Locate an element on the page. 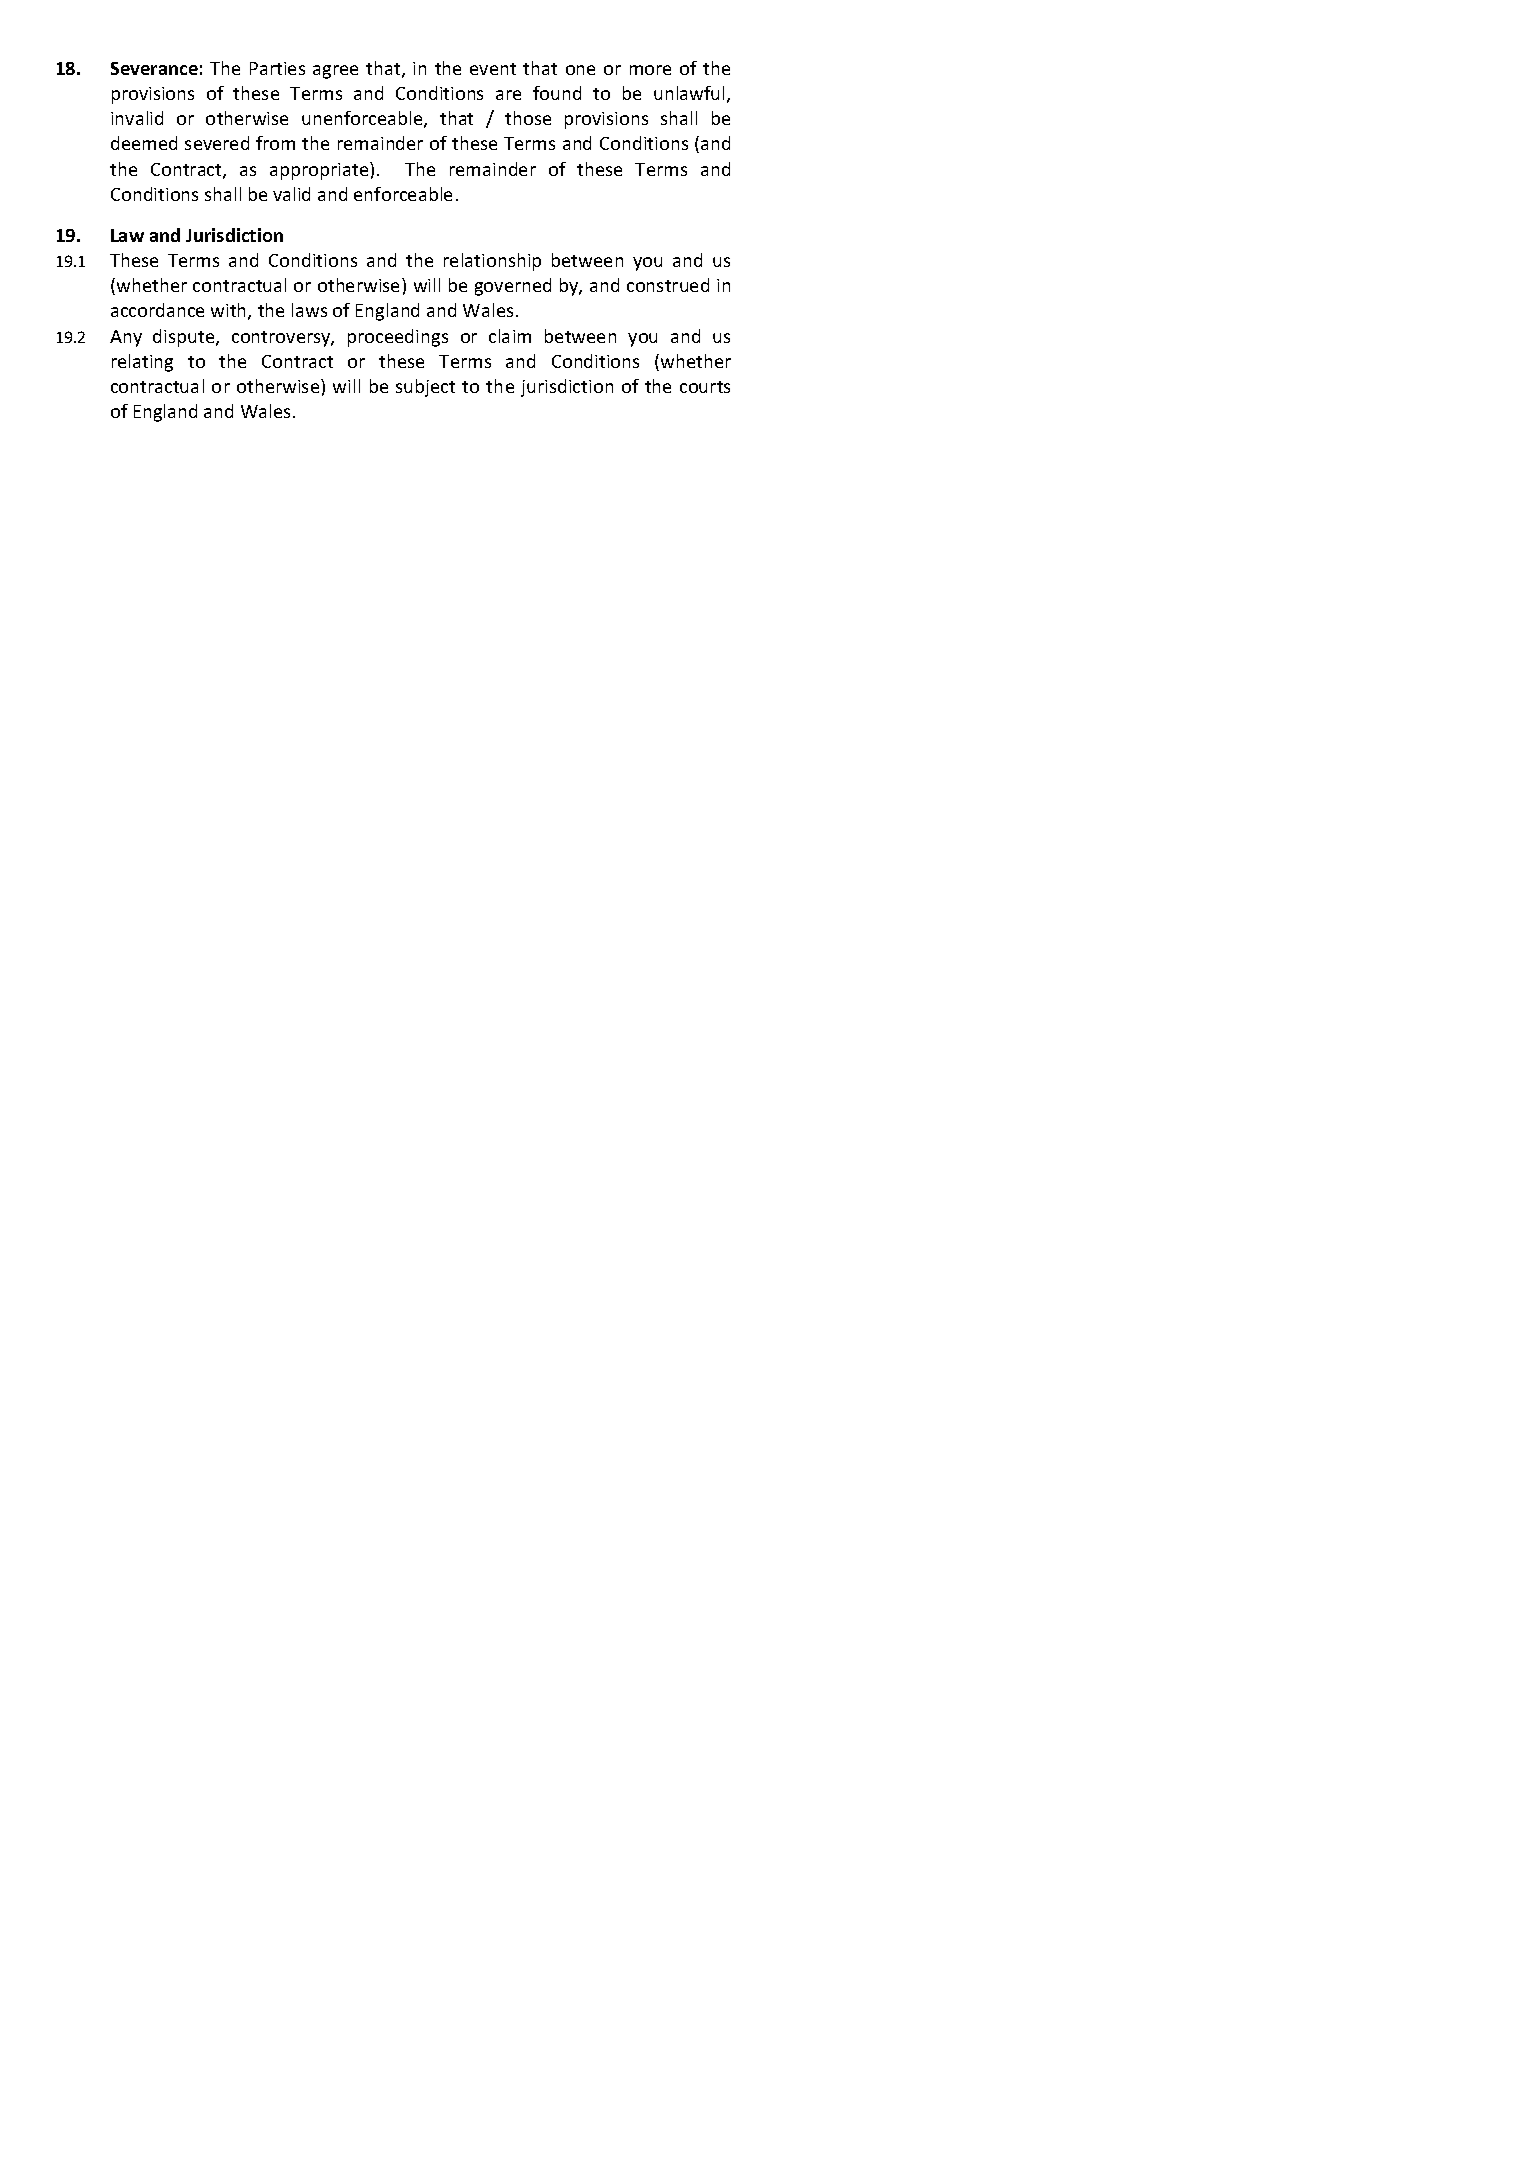 This page has height=2174, width=1537. agree is located at coordinates (335, 72).
